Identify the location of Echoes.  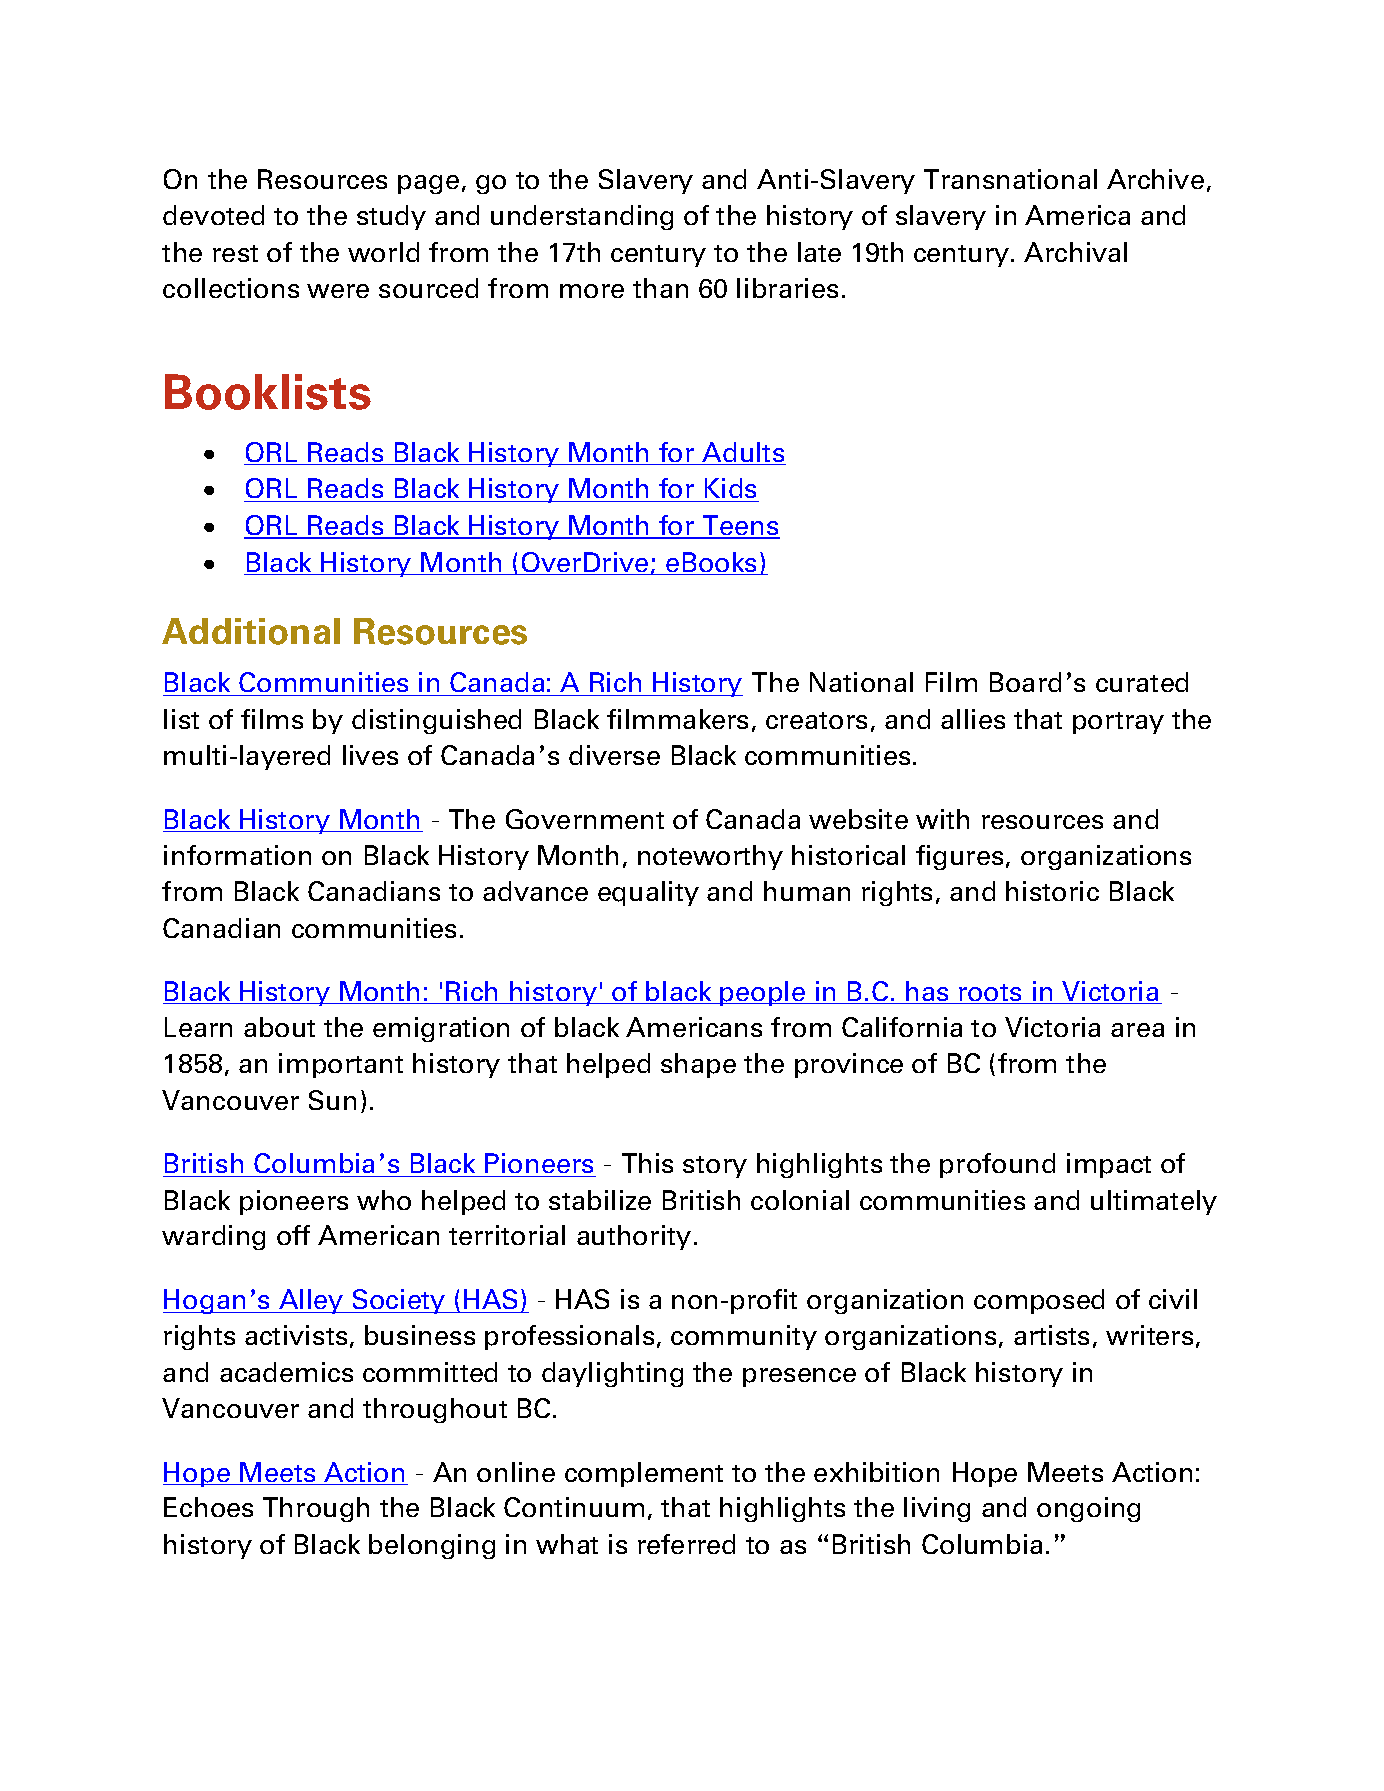
(208, 1507).
